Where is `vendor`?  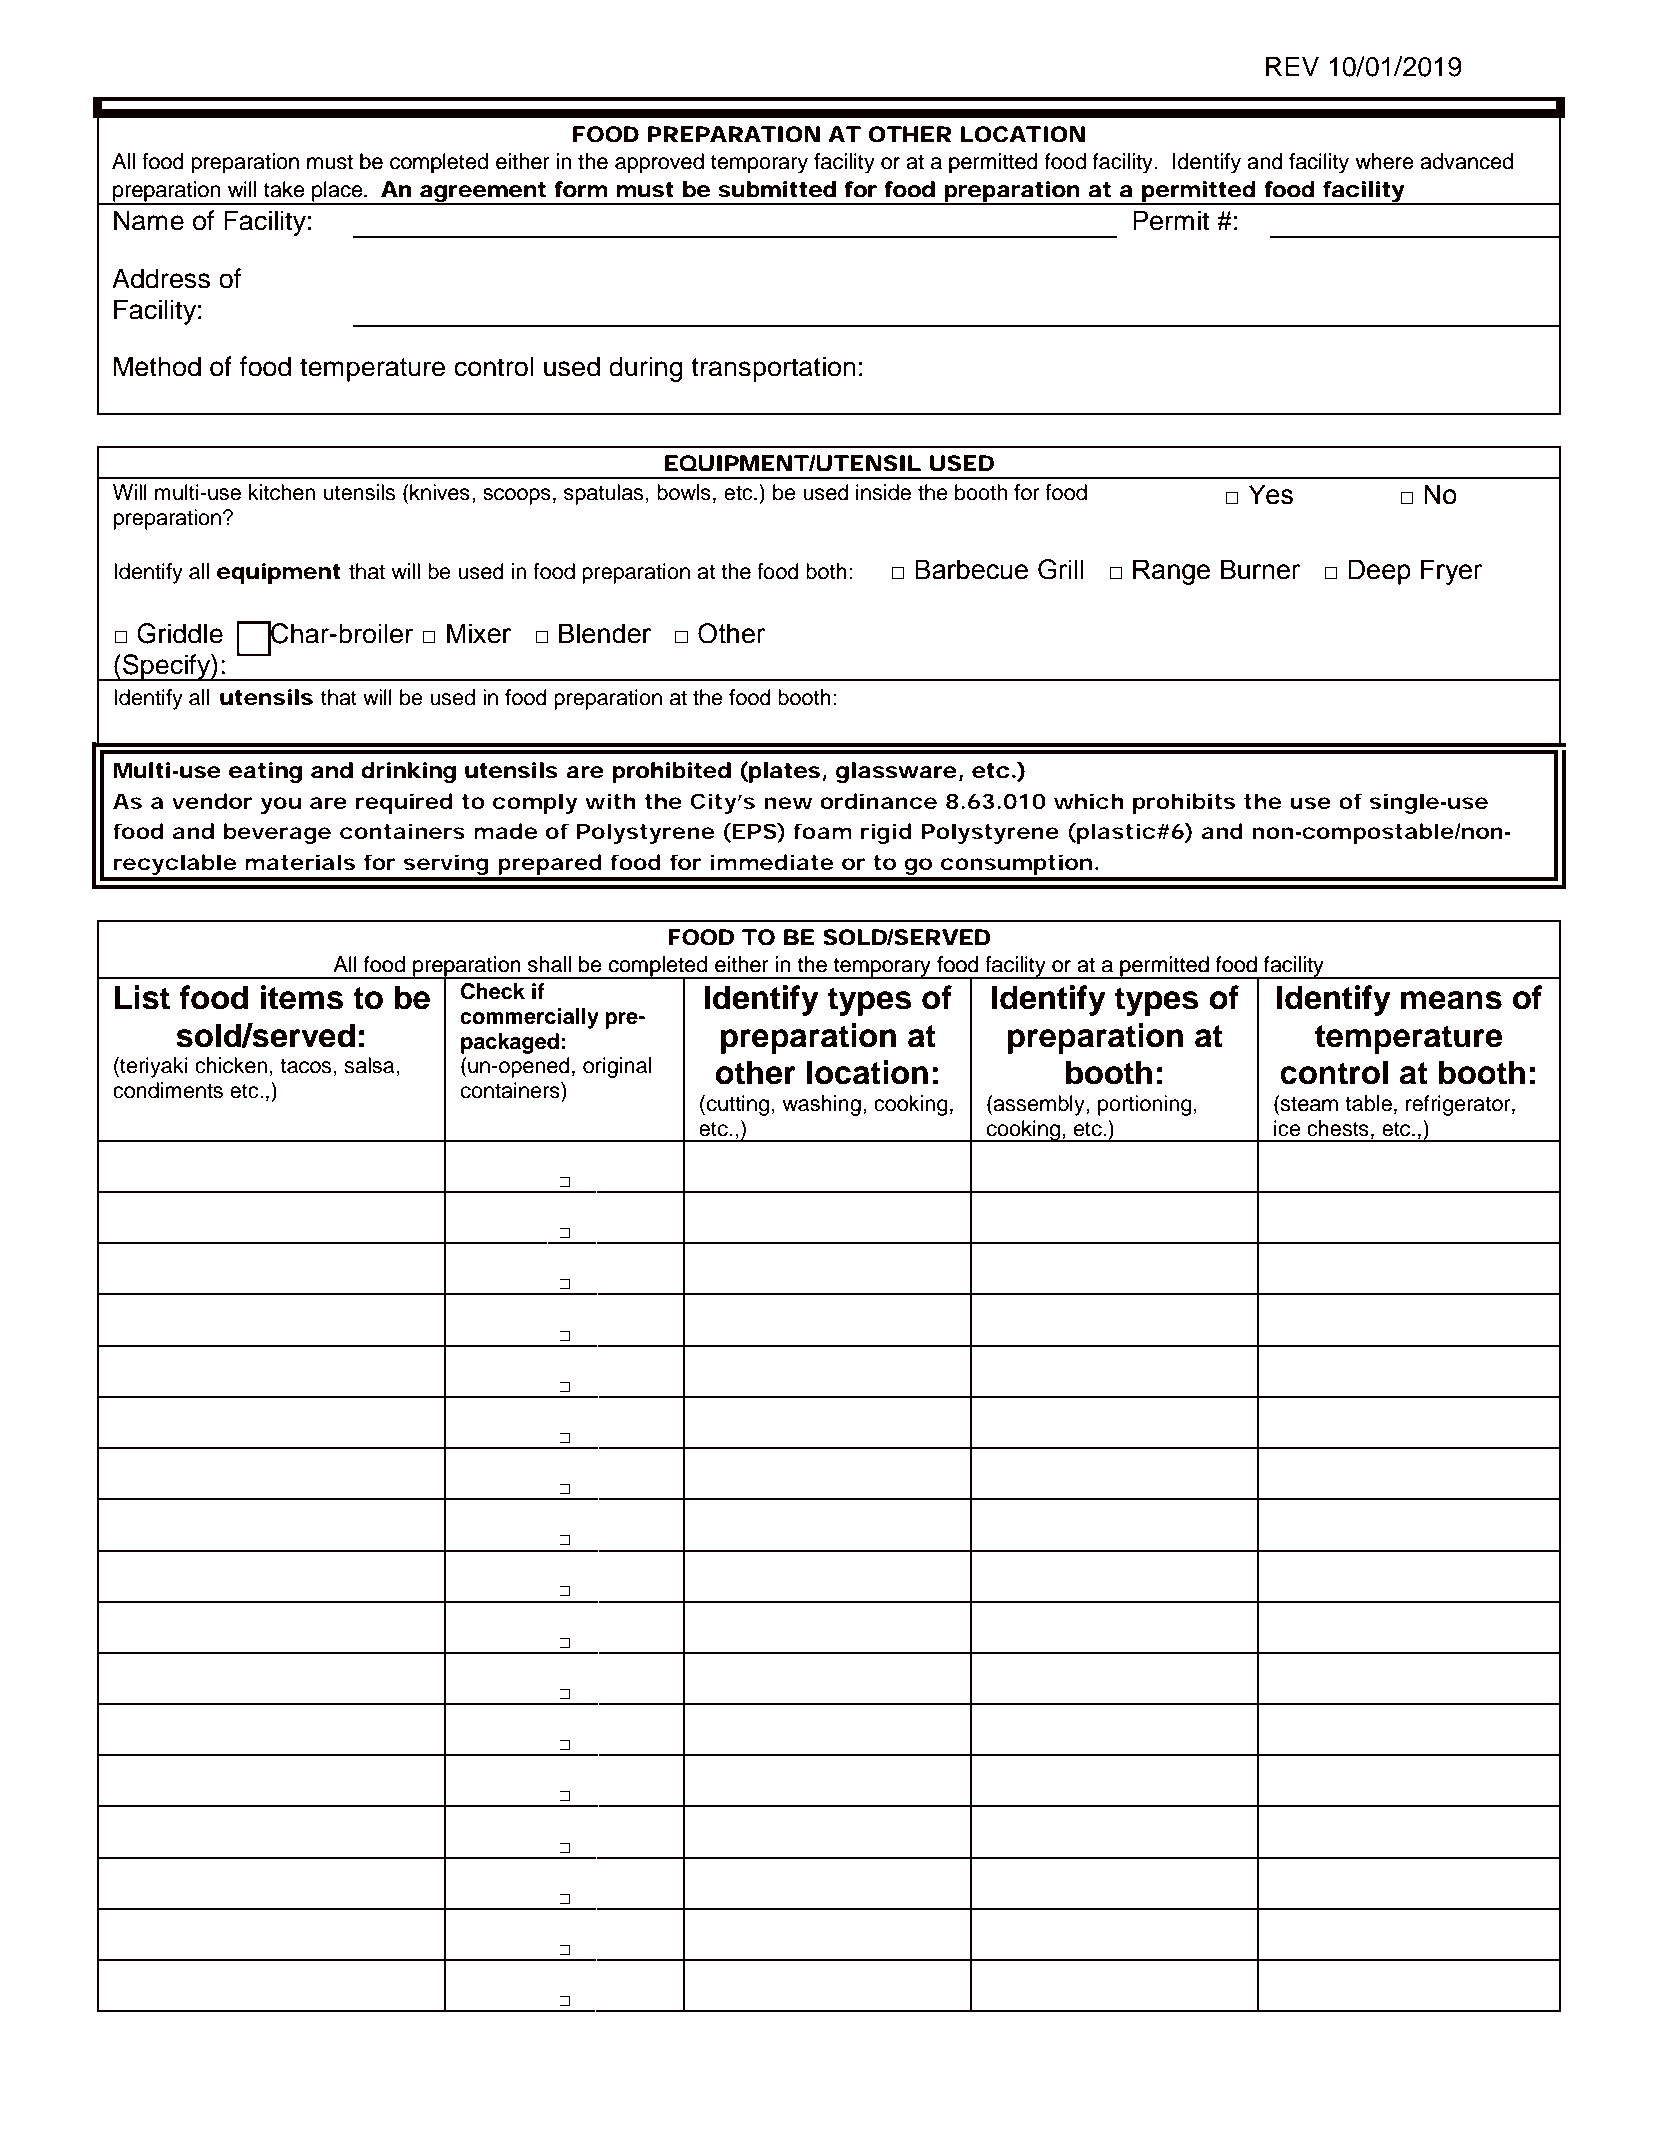 vendor is located at coordinates (212, 801).
